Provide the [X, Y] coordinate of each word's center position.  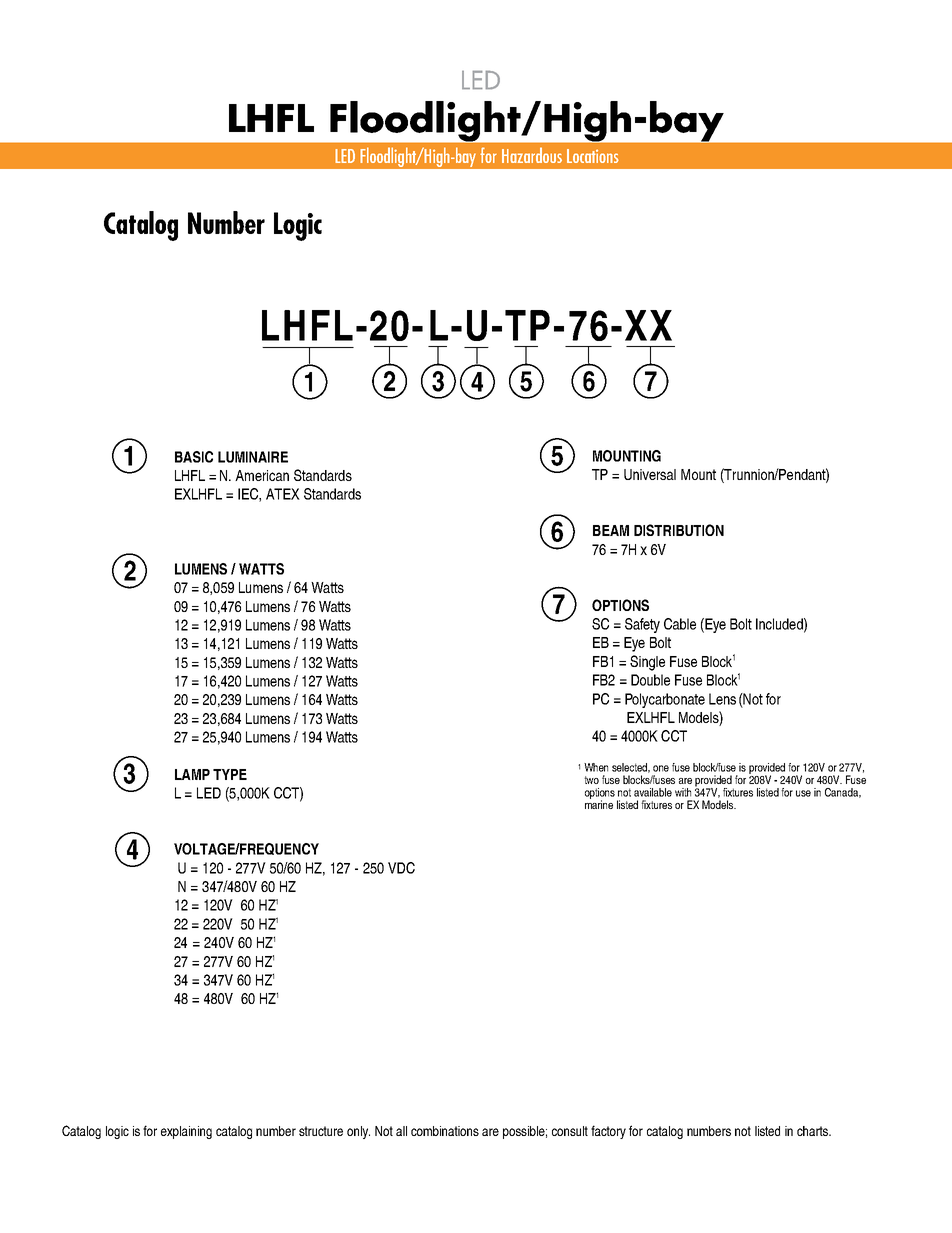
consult [570, 1131]
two [591, 780]
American [262, 475]
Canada [843, 793]
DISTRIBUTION [679, 530]
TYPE [230, 774]
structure [321, 1131]
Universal [650, 474]
